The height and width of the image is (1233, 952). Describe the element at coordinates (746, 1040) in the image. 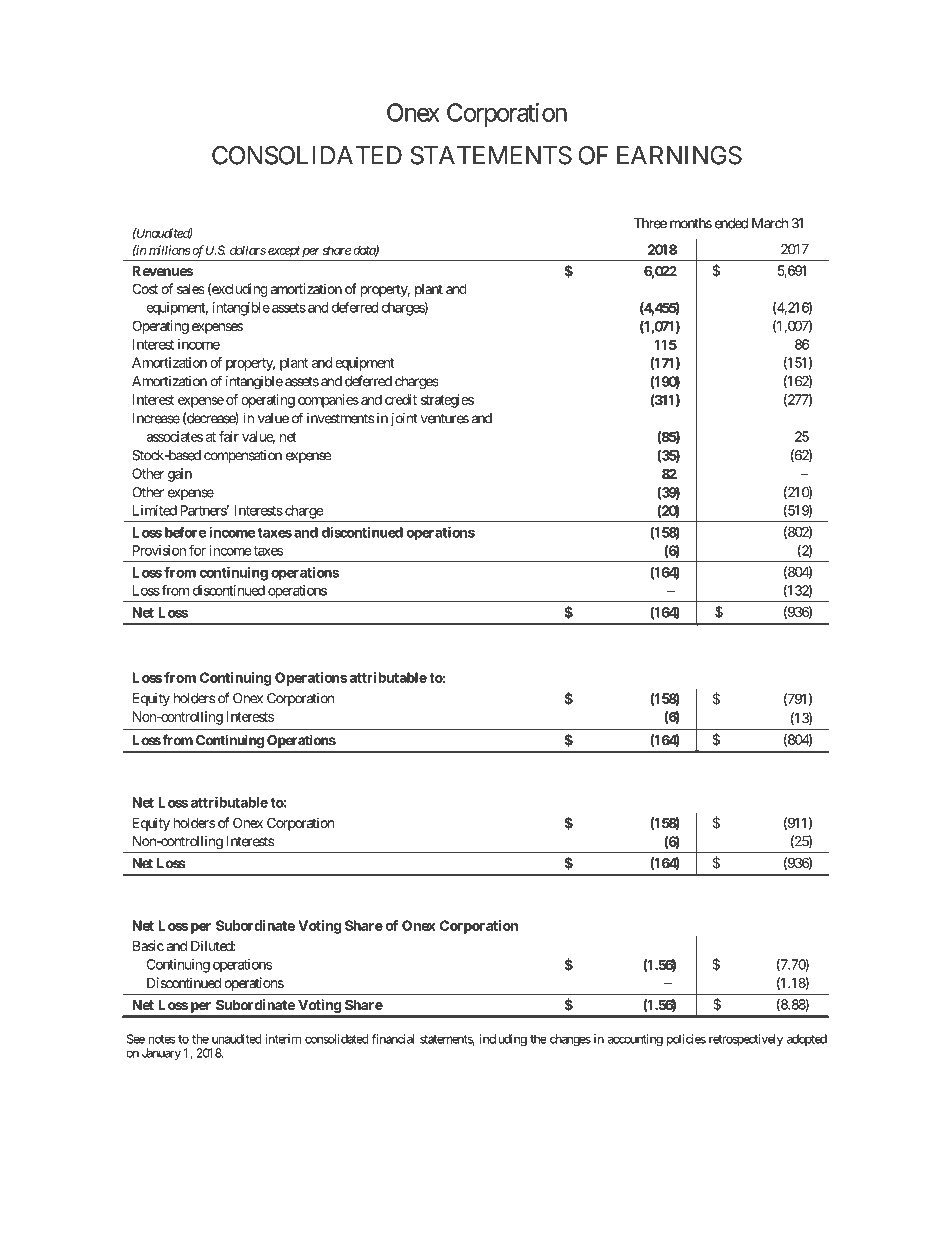

I see `retrospectively` at that location.
